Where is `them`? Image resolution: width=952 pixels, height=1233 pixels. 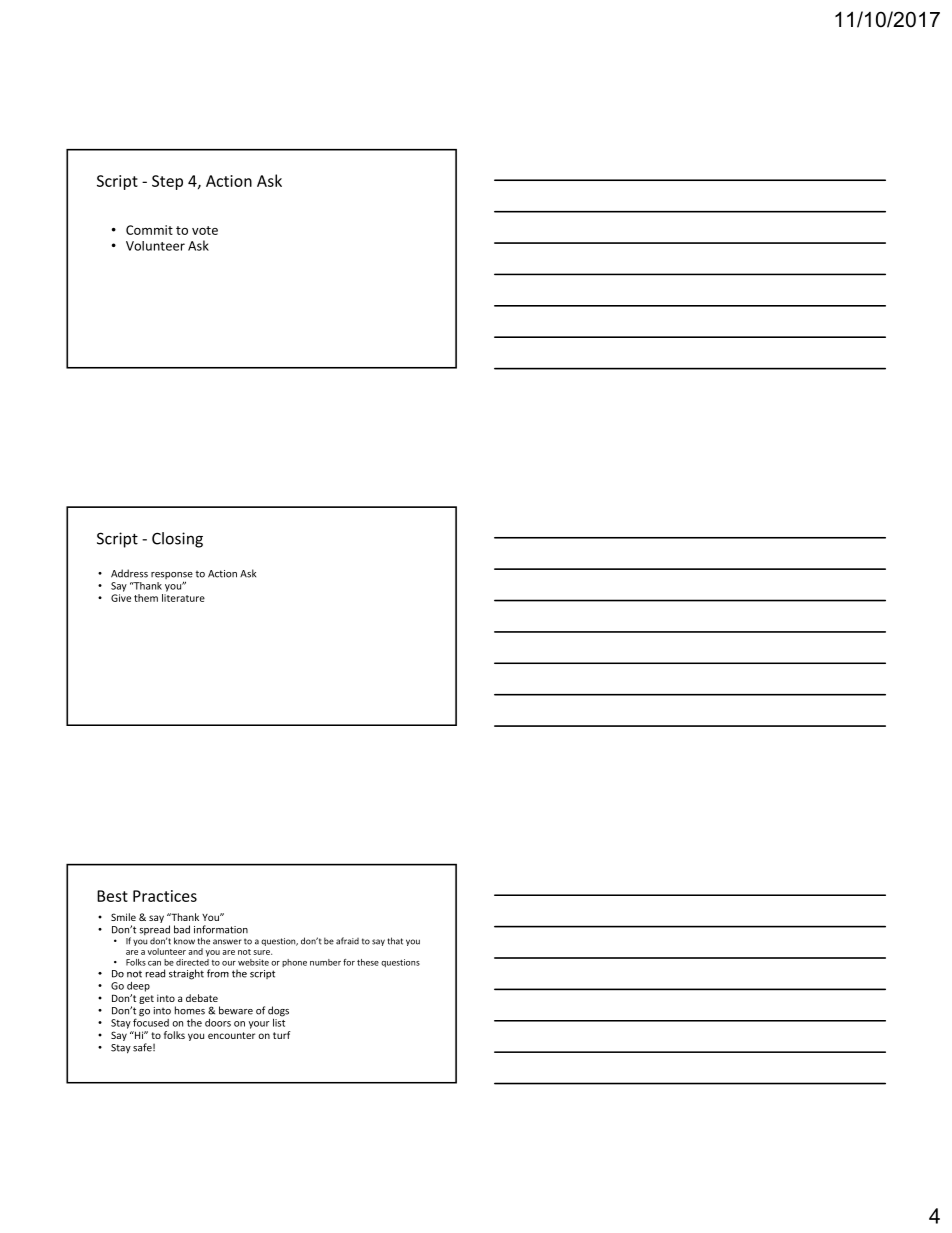
them is located at coordinates (146, 598).
